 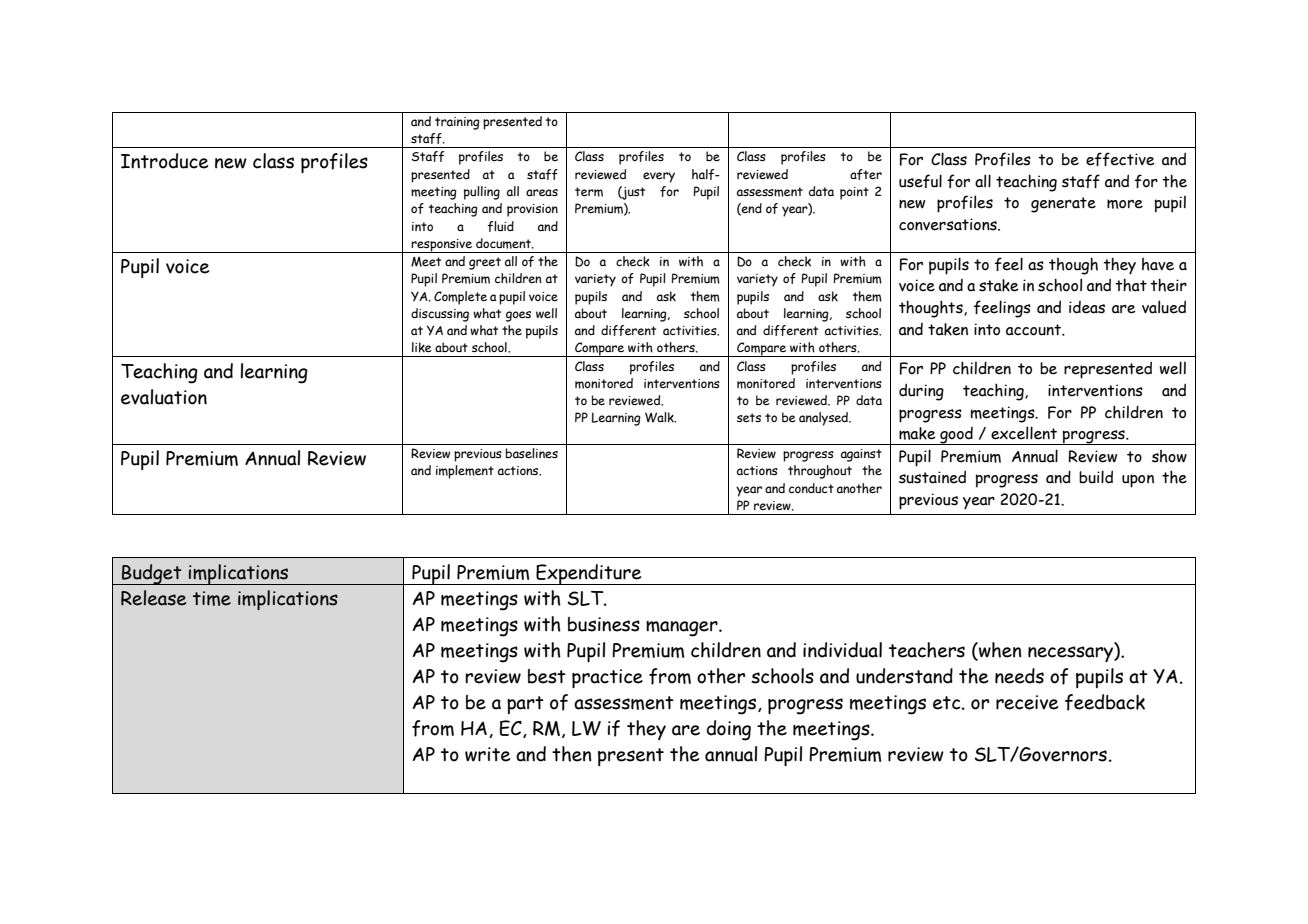 What do you see at coordinates (659, 177) in the screenshot?
I see `every` at bounding box center [659, 177].
